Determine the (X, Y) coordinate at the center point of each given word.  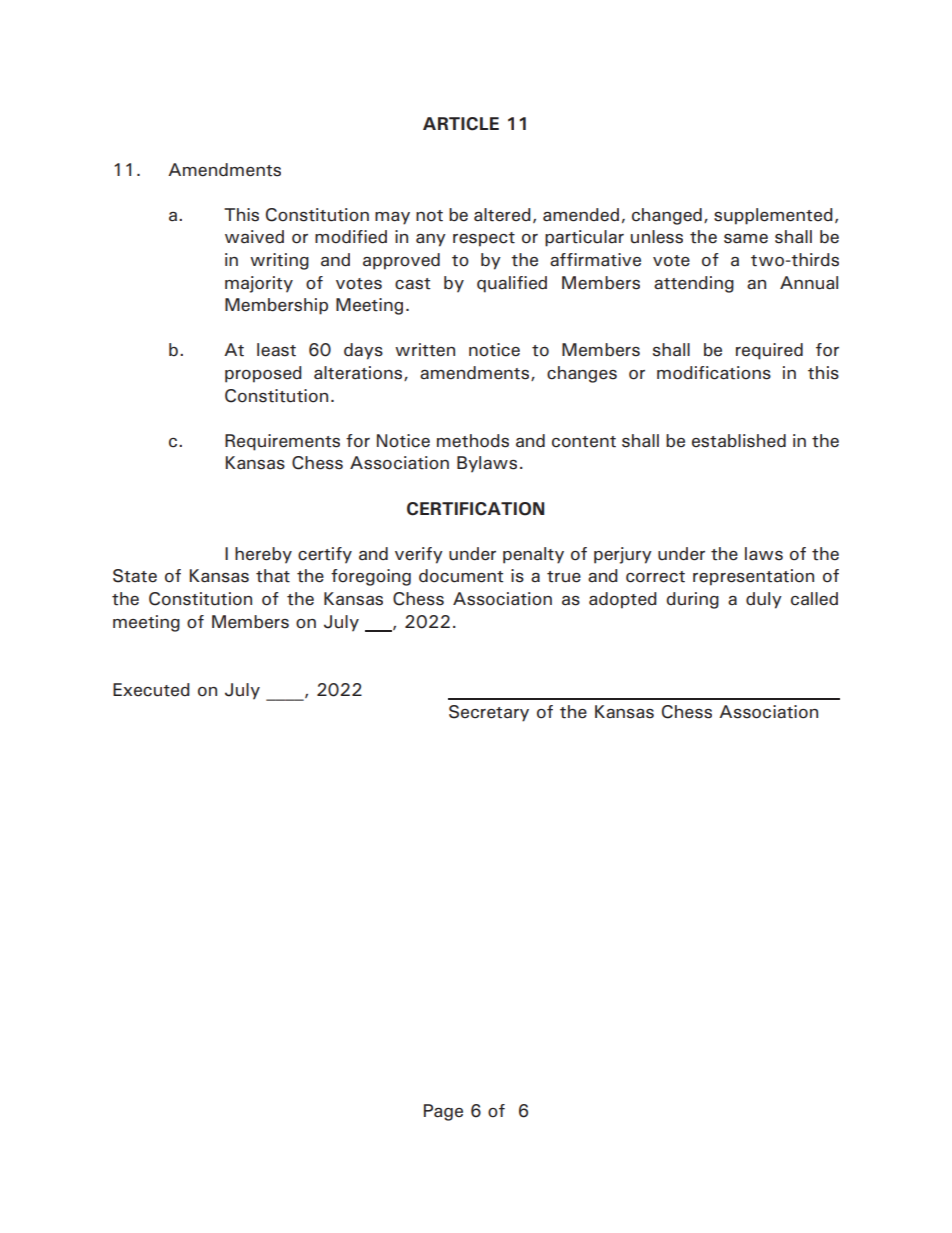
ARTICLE (461, 124)
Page (443, 1112)
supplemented (773, 216)
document (461, 576)
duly (764, 600)
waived (254, 237)
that (273, 576)
